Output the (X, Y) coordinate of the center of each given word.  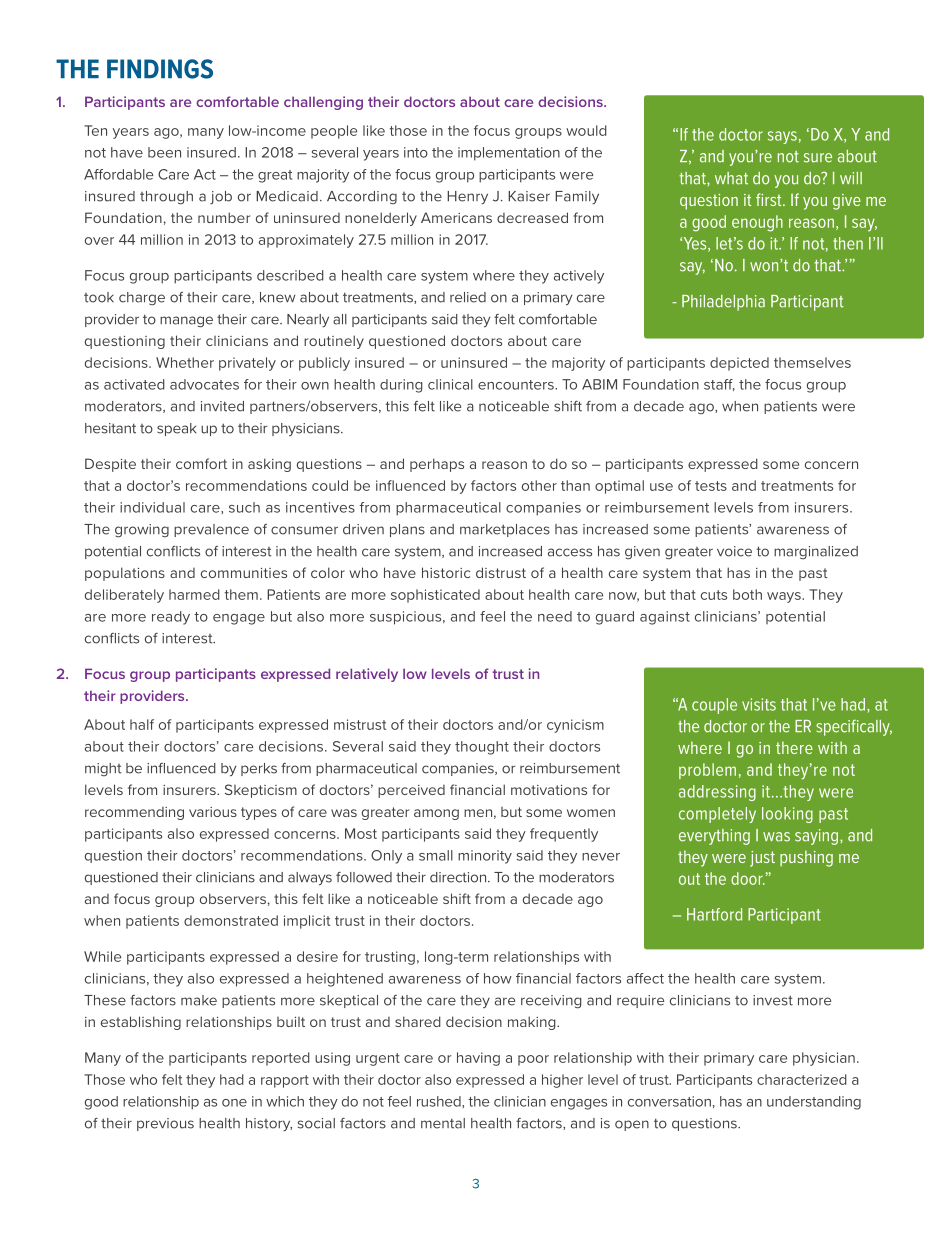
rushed (440, 1101)
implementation (509, 154)
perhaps (437, 465)
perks (259, 769)
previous (165, 1124)
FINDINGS (160, 69)
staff (719, 385)
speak (176, 429)
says (782, 137)
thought (482, 748)
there (794, 747)
